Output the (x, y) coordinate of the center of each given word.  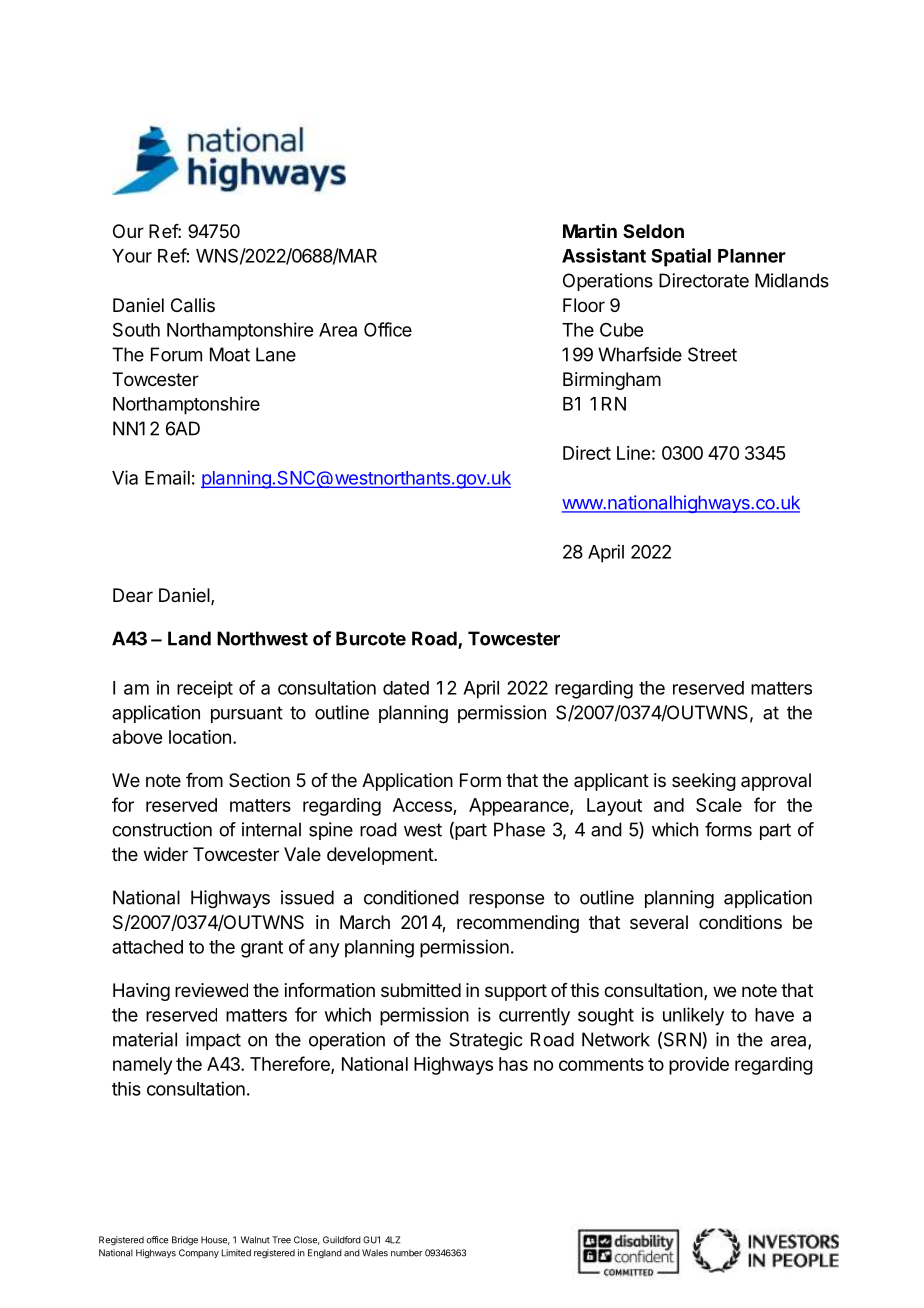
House (215, 1240)
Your (132, 256)
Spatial (681, 257)
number (407, 1253)
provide (699, 1066)
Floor (584, 305)
